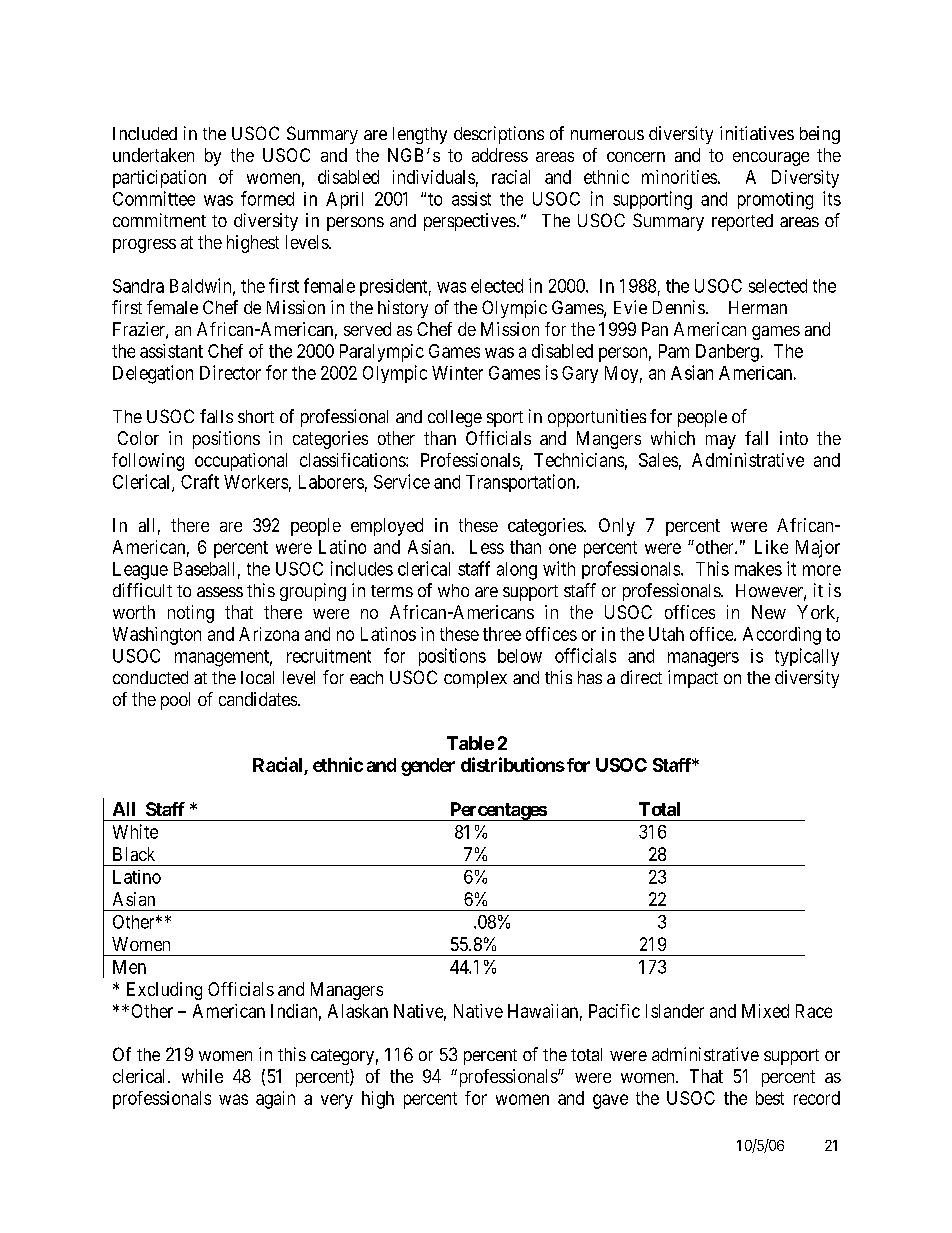 The image size is (952, 1233). Describe the element at coordinates (610, 1101) in the screenshot. I see `gave` at that location.
